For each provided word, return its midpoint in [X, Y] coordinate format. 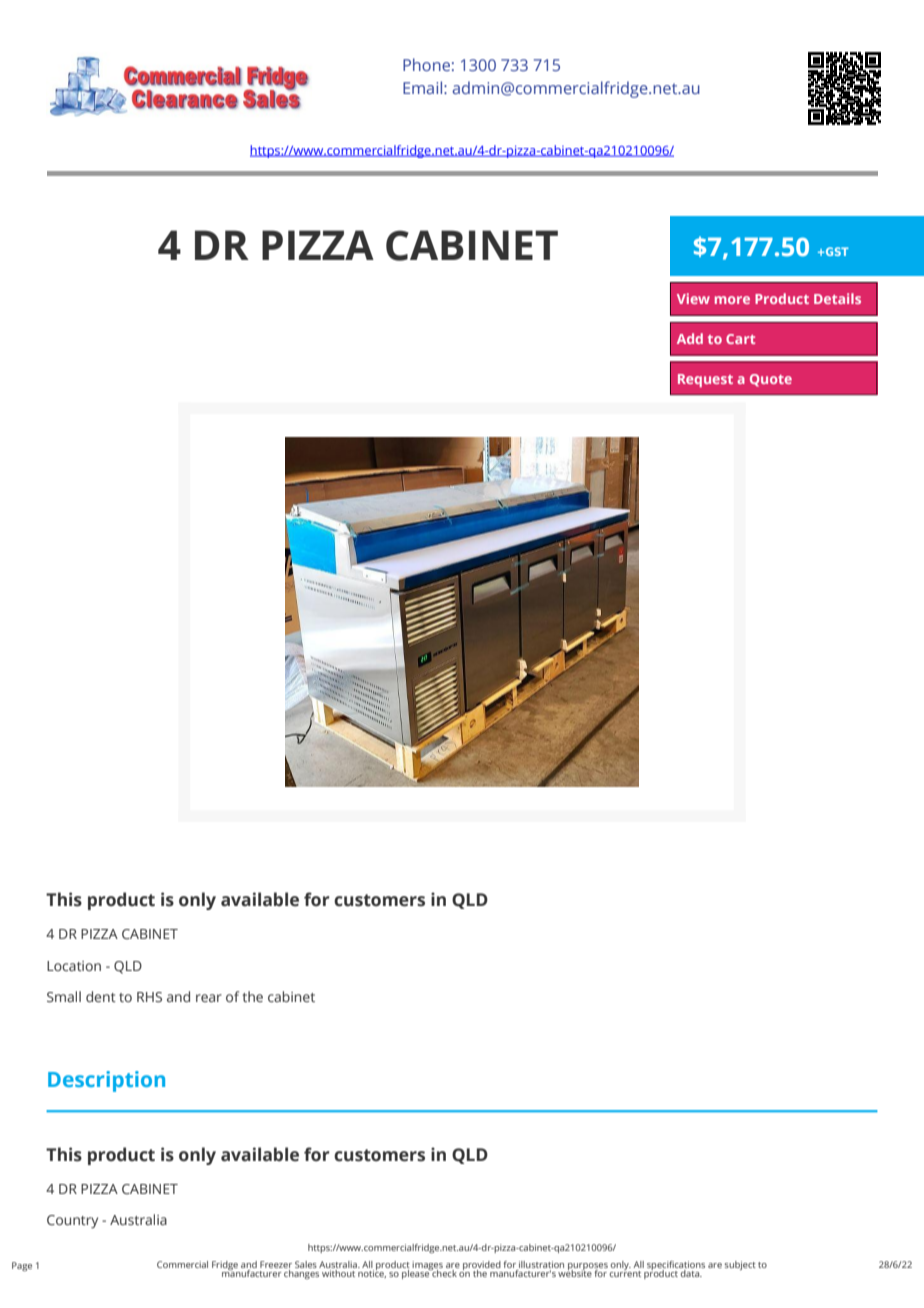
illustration [541, 1264]
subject [740, 1265]
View [693, 298]
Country [72, 1222]
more [732, 300]
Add [690, 338]
